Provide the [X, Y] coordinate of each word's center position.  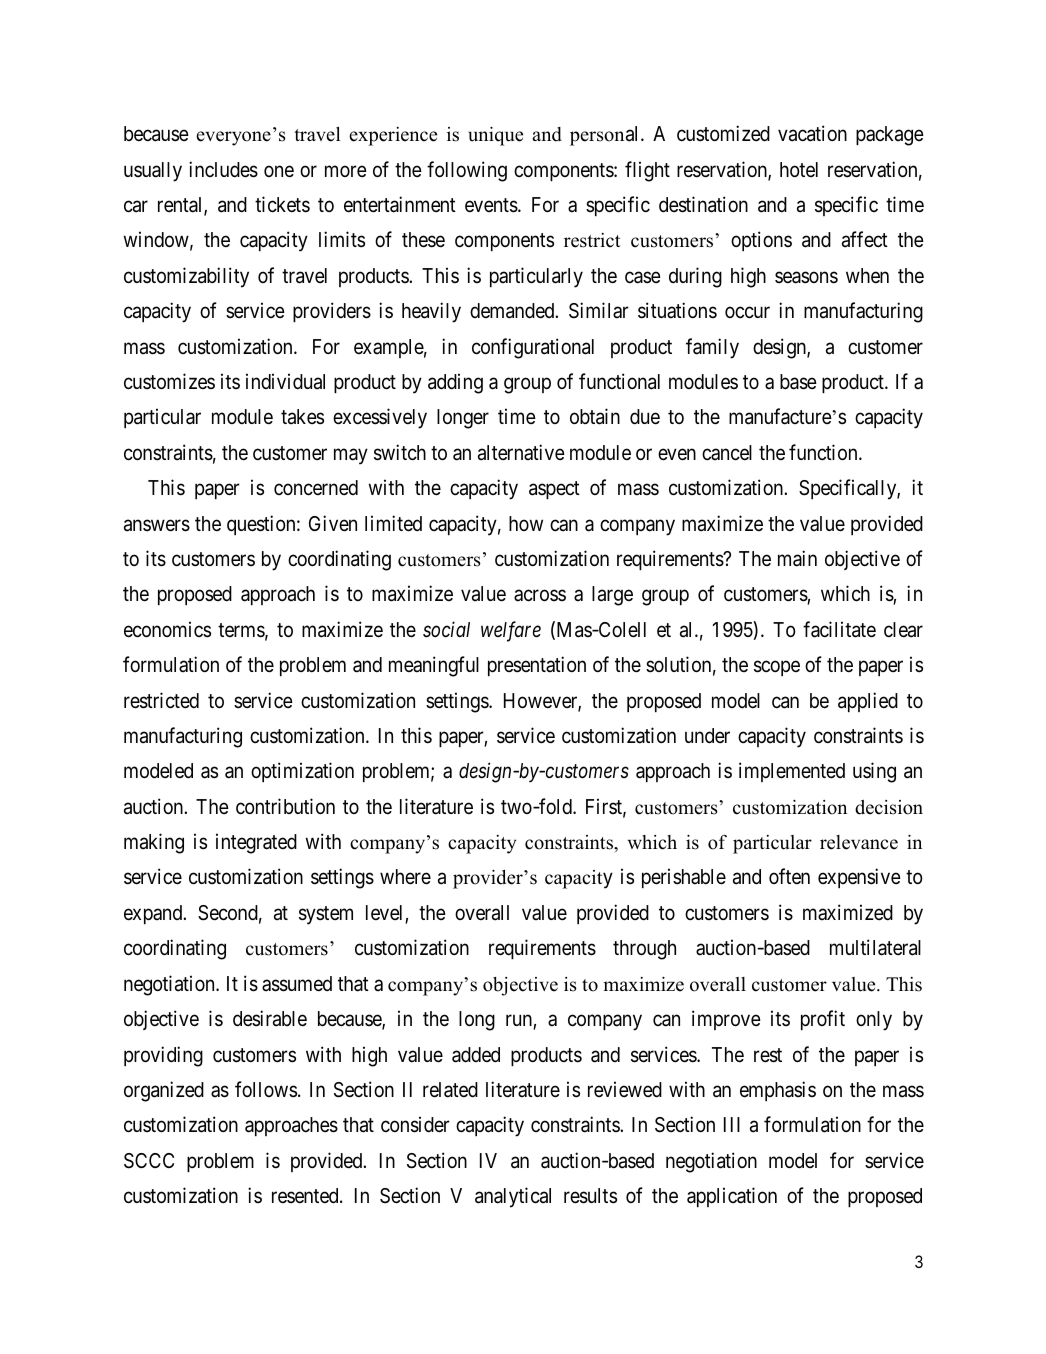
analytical [513, 1197]
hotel [799, 169]
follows [266, 1089]
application [732, 1197]
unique [495, 136]
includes [223, 169]
